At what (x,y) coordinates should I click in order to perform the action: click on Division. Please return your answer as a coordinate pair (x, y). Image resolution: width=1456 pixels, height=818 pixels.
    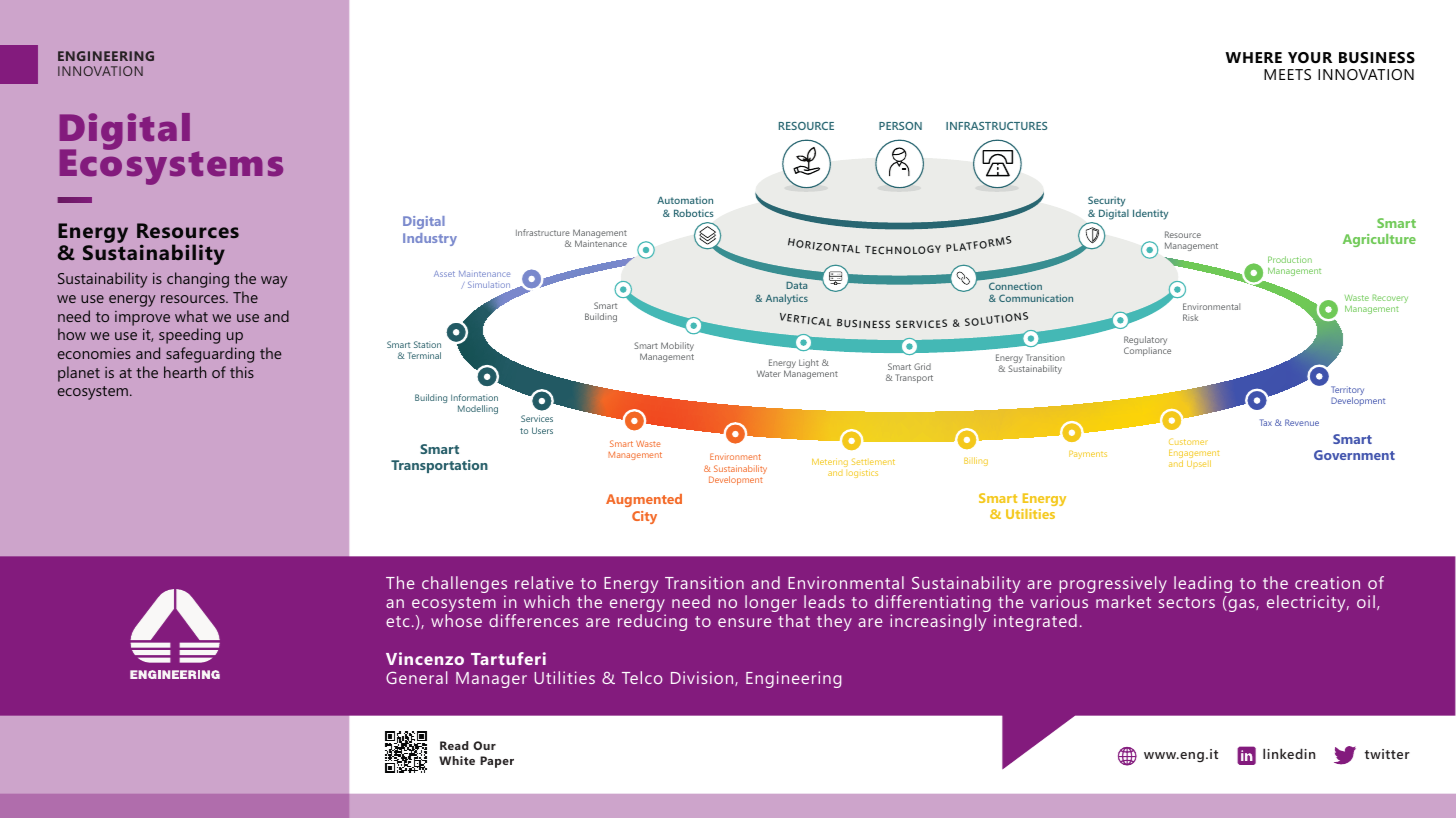
    Looking at the image, I should click on (703, 678).
